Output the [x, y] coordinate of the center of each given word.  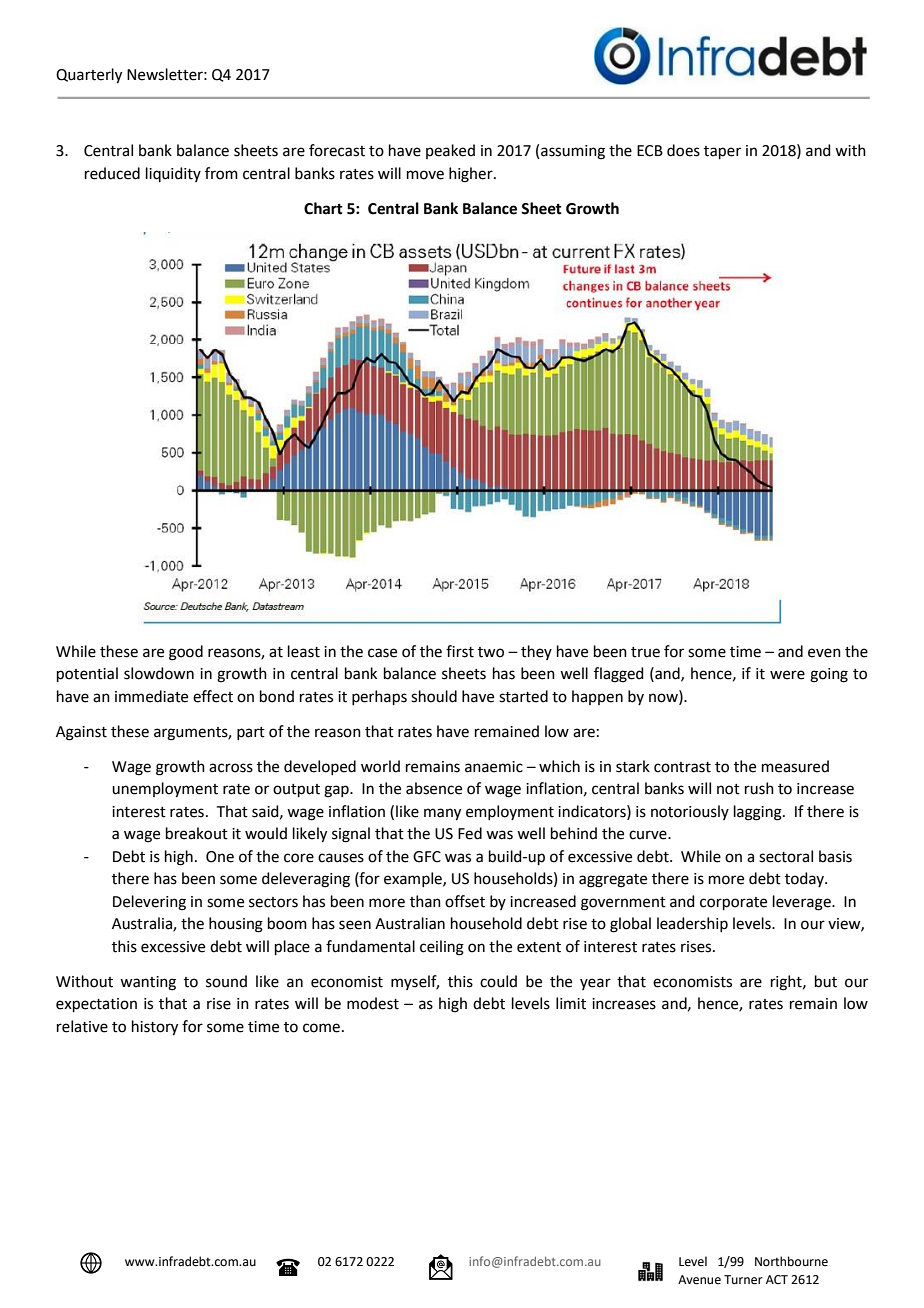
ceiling [442, 948]
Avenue [699, 1280]
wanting [148, 983]
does [683, 150]
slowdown [159, 673]
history [155, 1028]
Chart [323, 208]
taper [722, 152]
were [787, 675]
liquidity [173, 174]
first [460, 651]
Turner [743, 1280]
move [425, 175]
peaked [450, 151]
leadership [692, 924]
